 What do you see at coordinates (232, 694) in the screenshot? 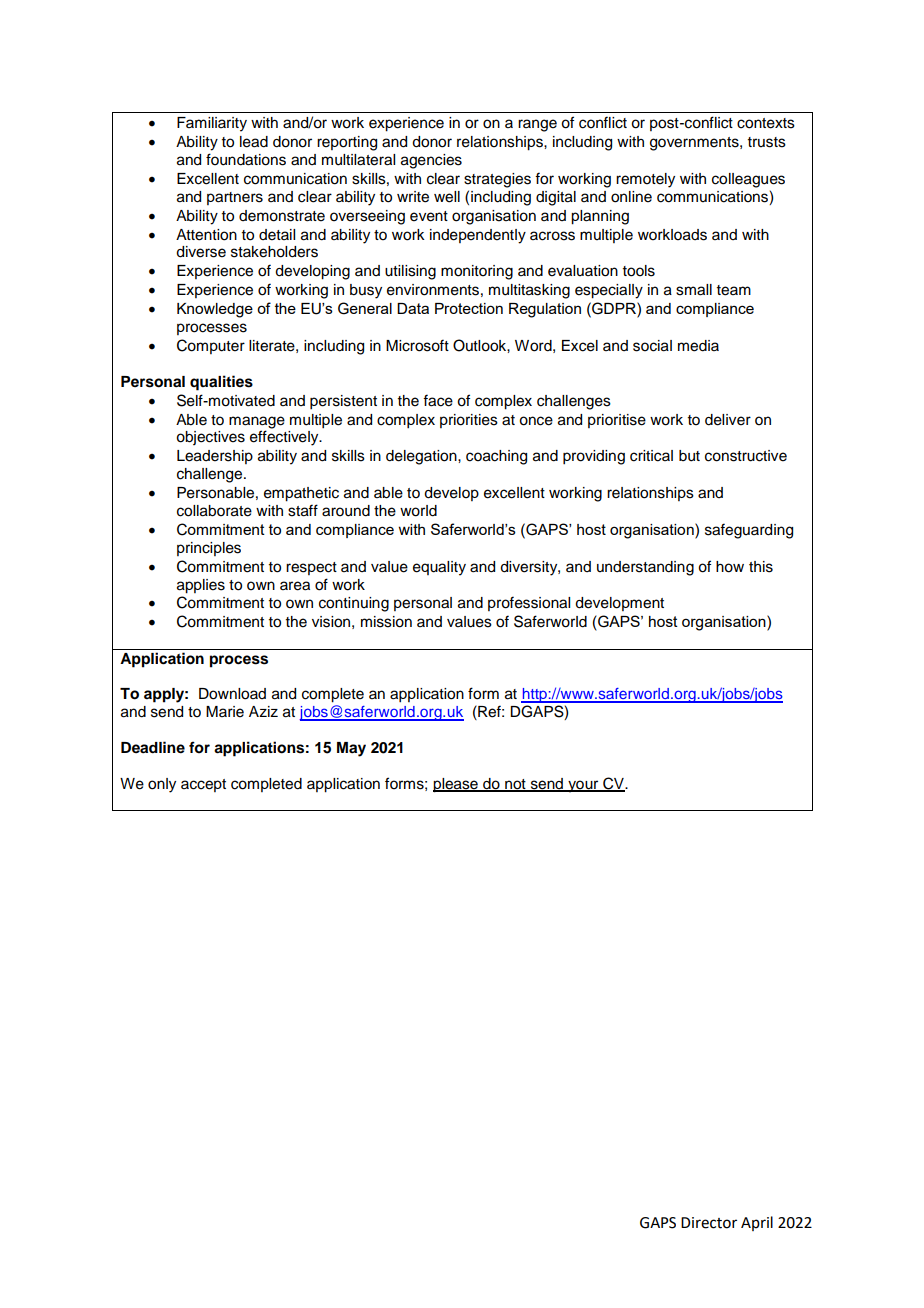
I see `Download` at bounding box center [232, 694].
